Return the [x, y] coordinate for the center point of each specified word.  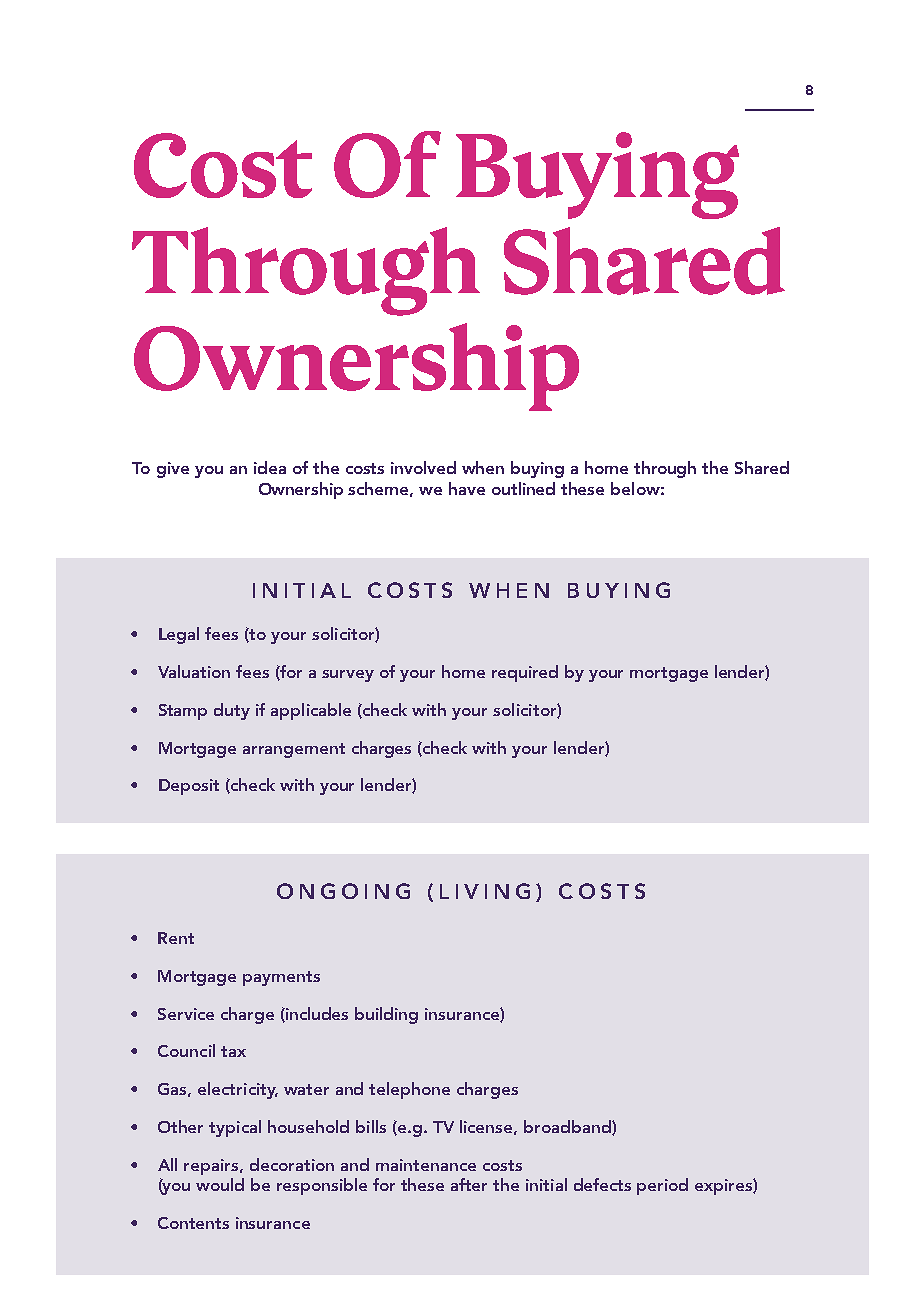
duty [232, 711]
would [220, 1184]
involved [423, 467]
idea [270, 467]
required [525, 673]
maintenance [426, 1165]
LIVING [485, 891]
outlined [523, 488]
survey [348, 676]
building [386, 1015]
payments [281, 978]
